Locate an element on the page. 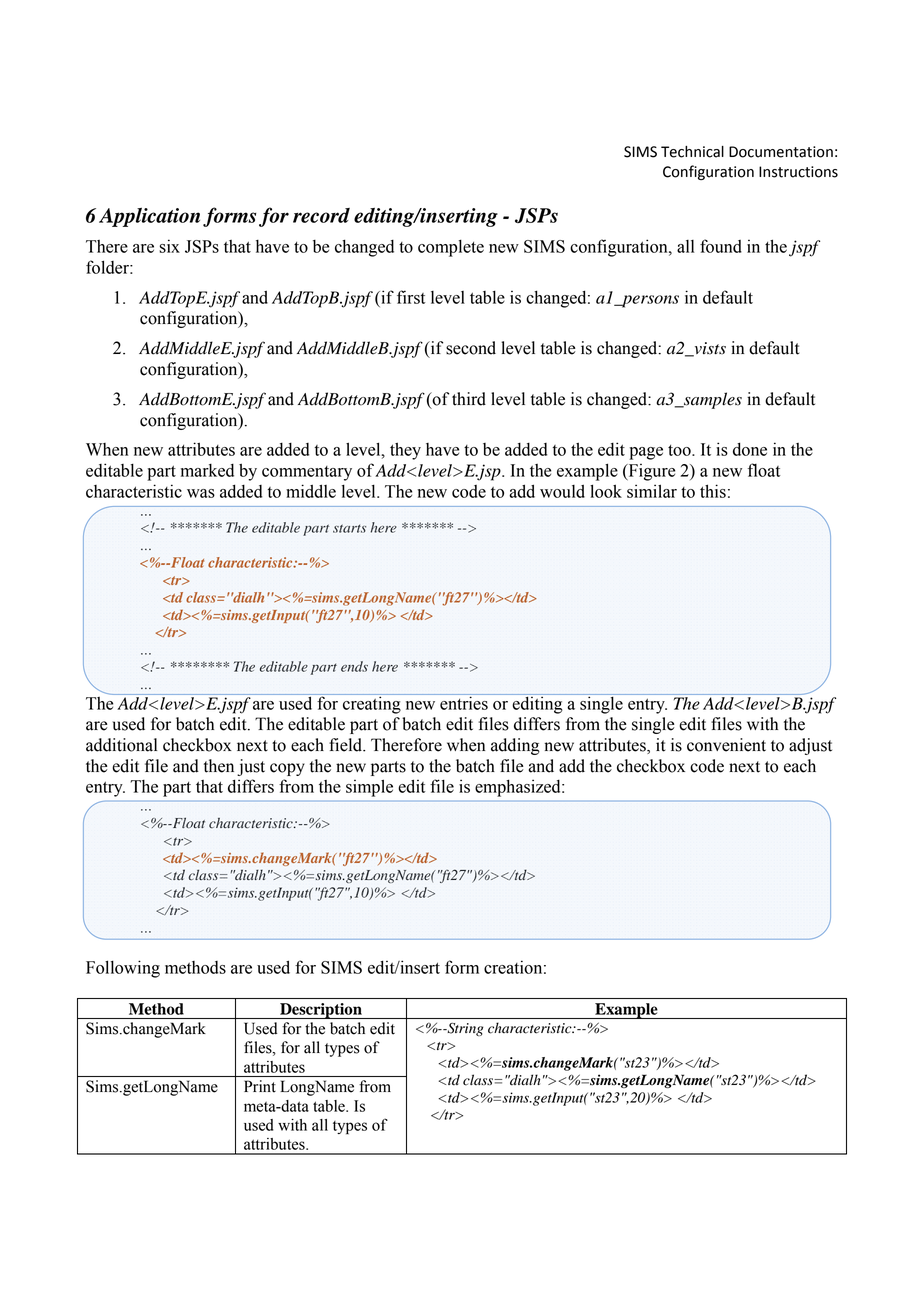 The image size is (924, 1308). marked is located at coordinates (207, 470).
